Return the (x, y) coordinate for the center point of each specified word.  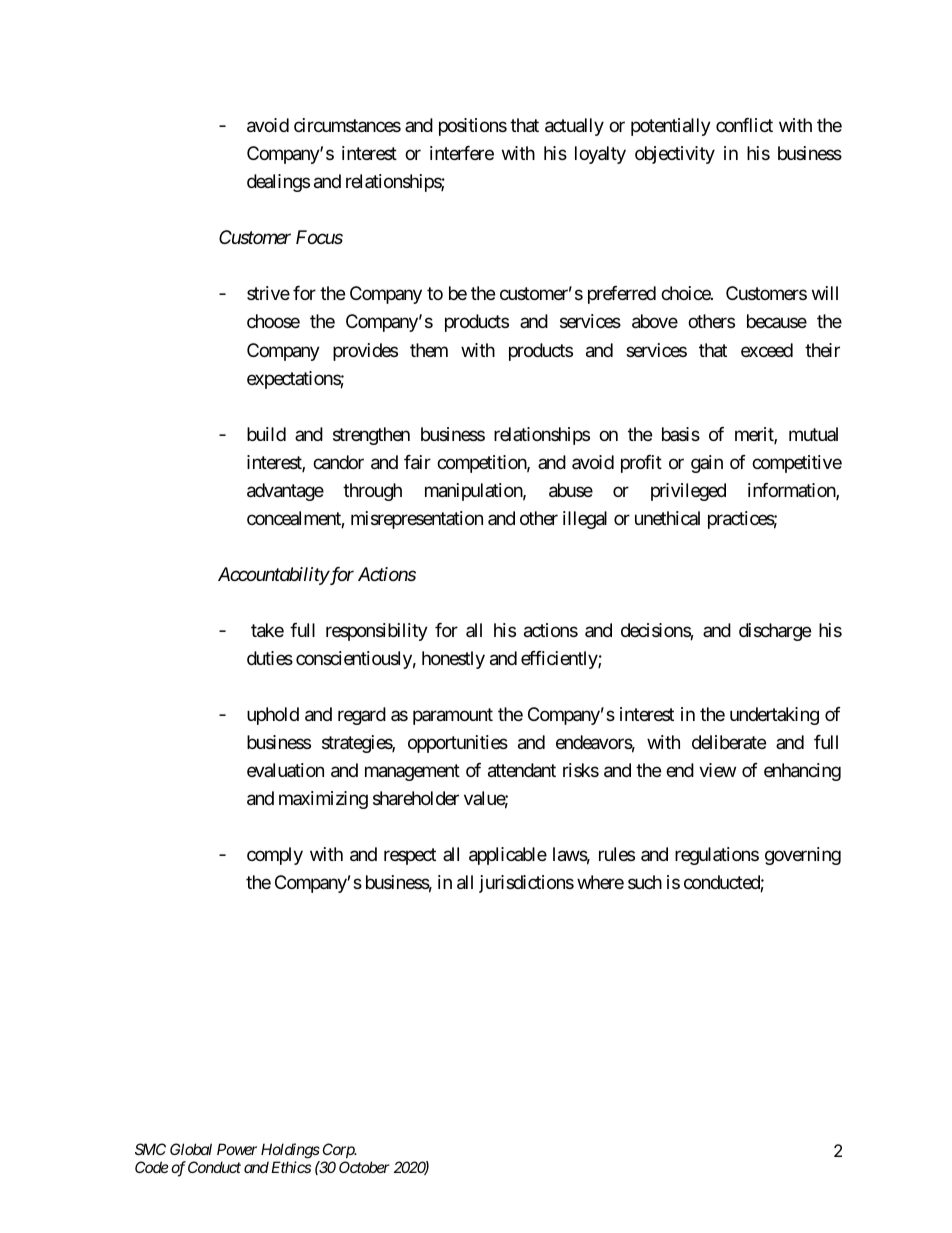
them (429, 350)
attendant (522, 770)
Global (191, 1149)
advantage (285, 492)
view (717, 770)
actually (574, 127)
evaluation (285, 770)
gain (707, 464)
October (364, 1167)
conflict (744, 125)
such (645, 882)
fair (417, 462)
